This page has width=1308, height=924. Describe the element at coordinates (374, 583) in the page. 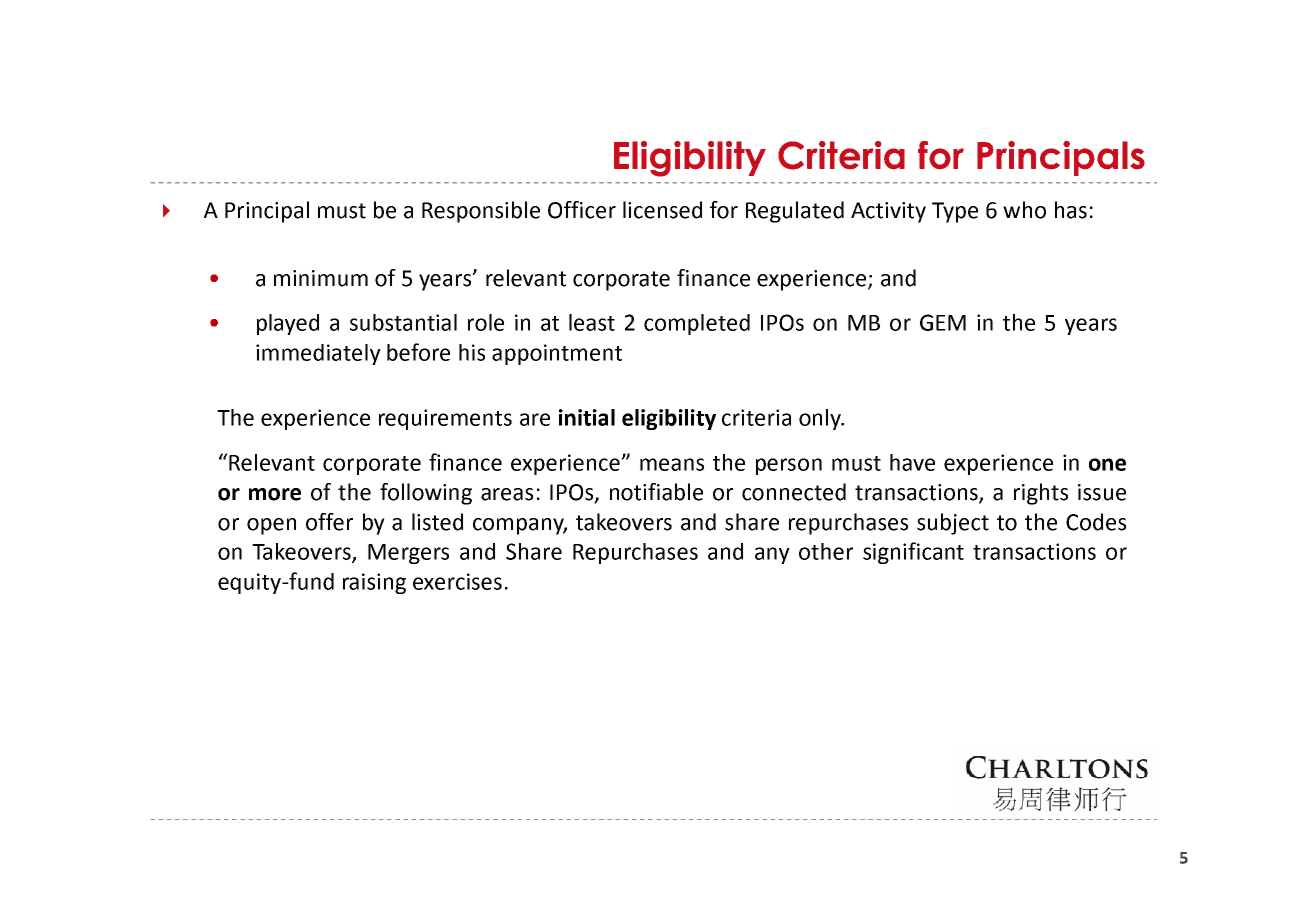

I see `raising` at that location.
